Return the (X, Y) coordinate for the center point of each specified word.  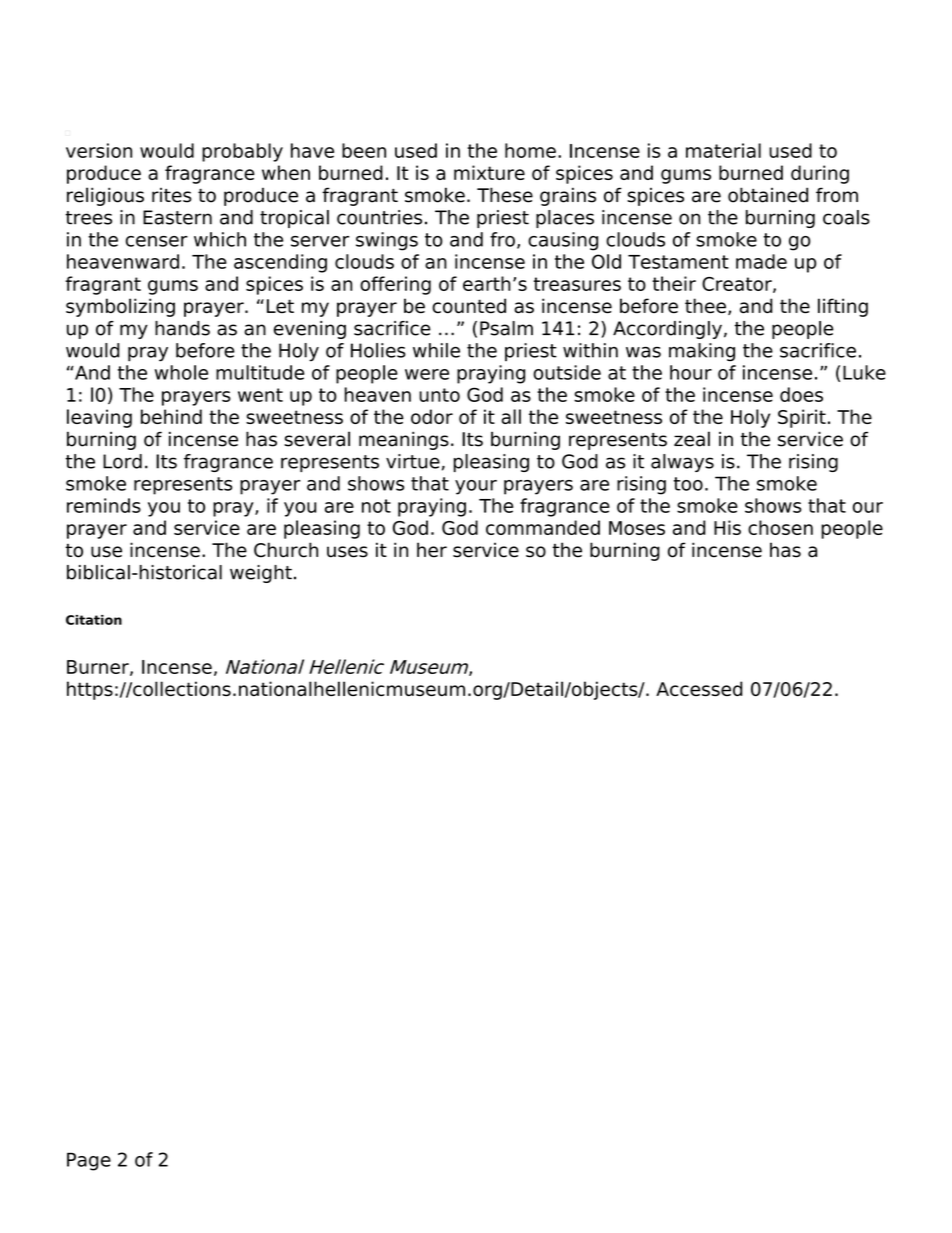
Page (89, 1161)
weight (261, 574)
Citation (94, 620)
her (432, 550)
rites (172, 195)
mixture (489, 172)
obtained (768, 195)
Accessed (699, 688)
